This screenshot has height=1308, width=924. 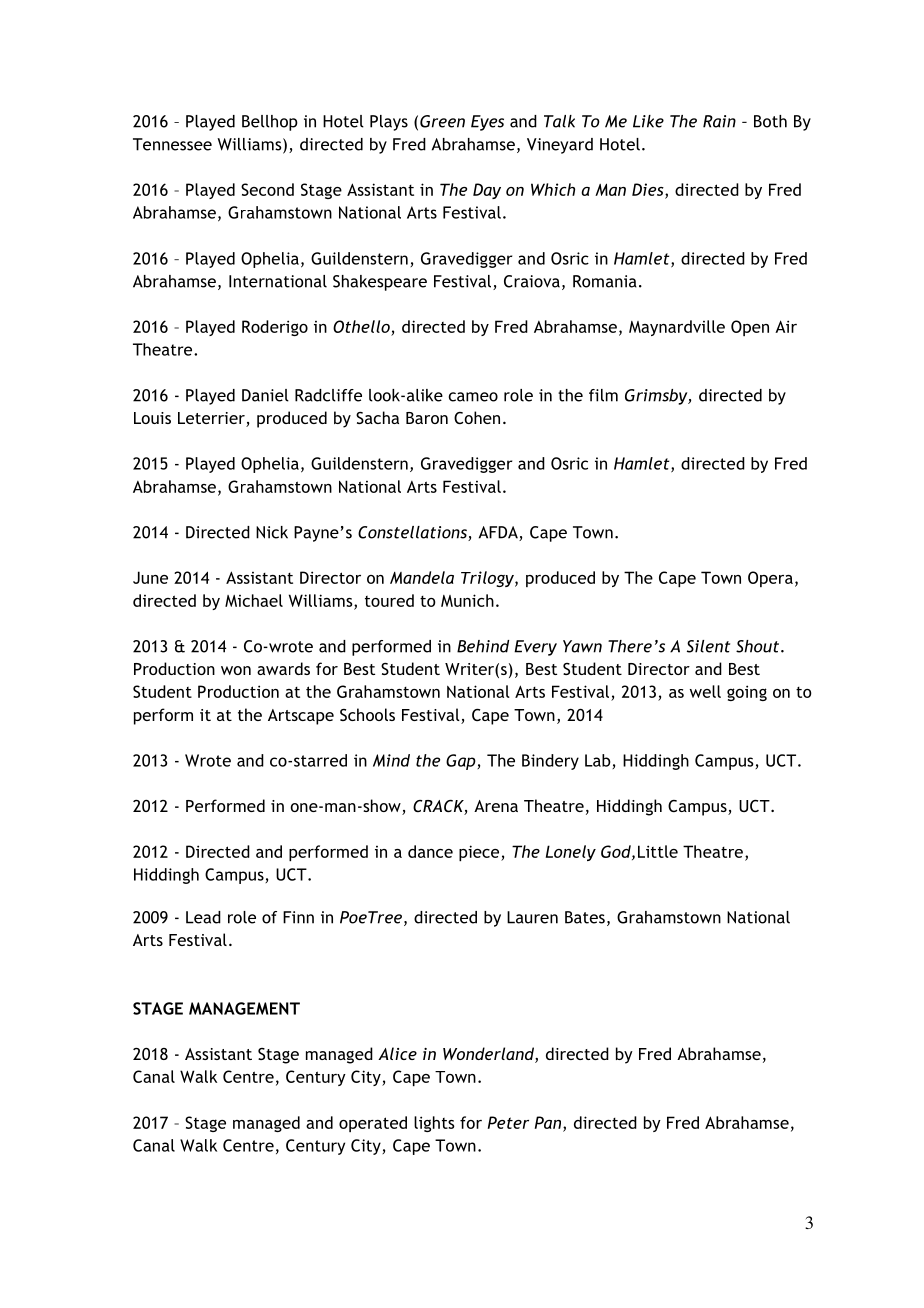 What do you see at coordinates (254, 600) in the screenshot?
I see `Michael` at bounding box center [254, 600].
